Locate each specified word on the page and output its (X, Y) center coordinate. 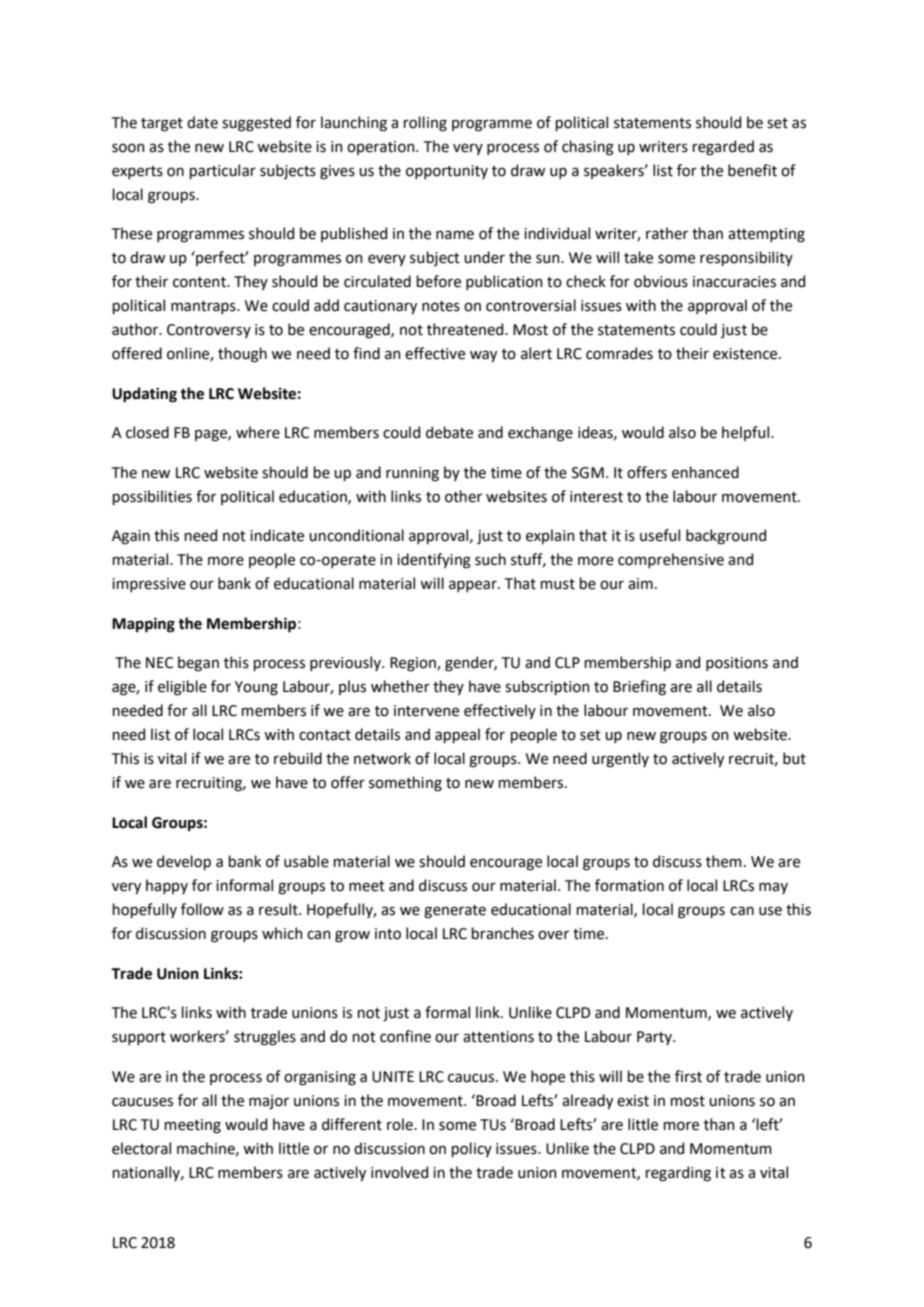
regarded (723, 148)
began (198, 664)
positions (737, 664)
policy (472, 1149)
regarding (678, 1174)
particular (223, 171)
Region (414, 664)
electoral (141, 1148)
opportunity (447, 172)
